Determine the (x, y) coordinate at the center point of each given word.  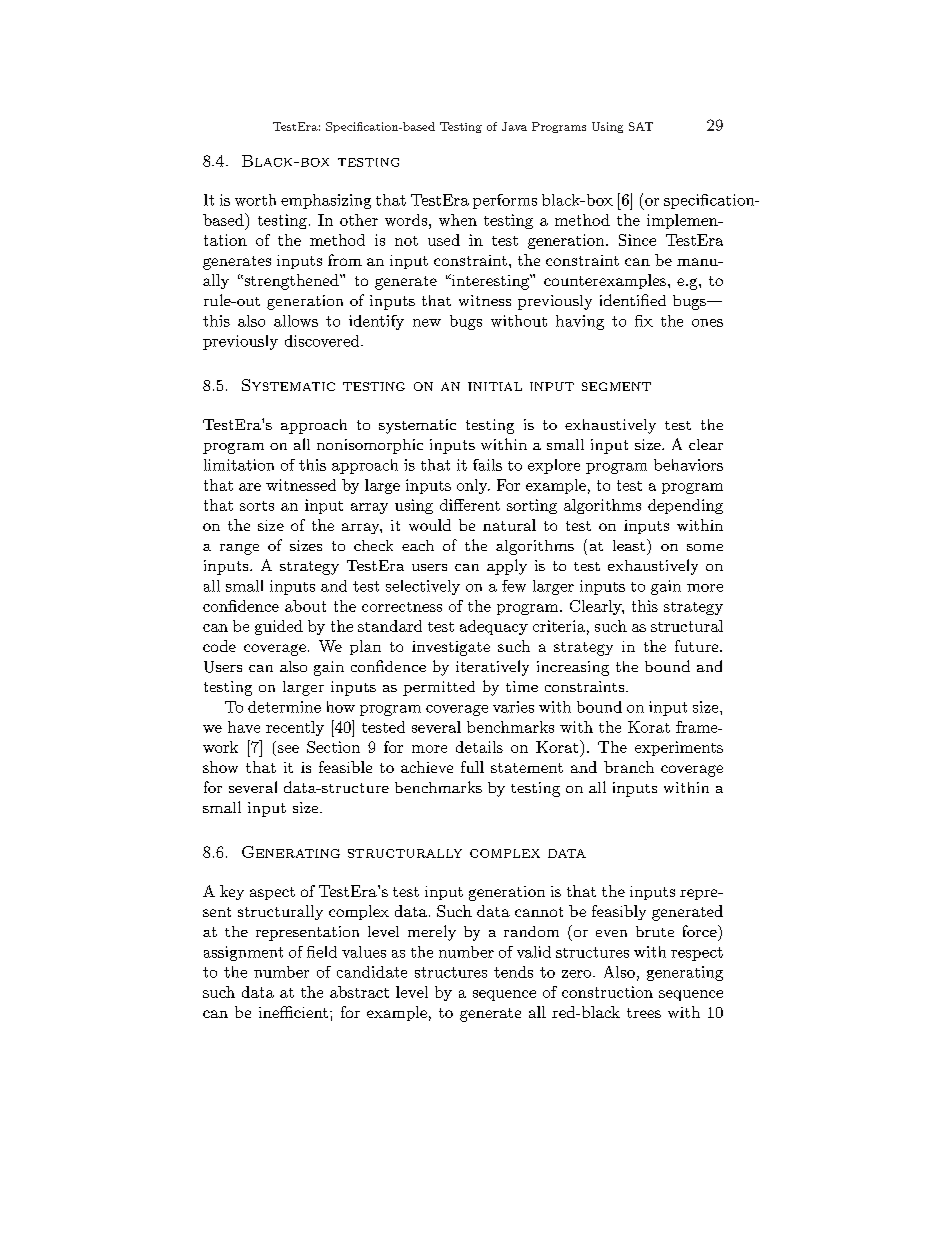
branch (629, 767)
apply (507, 567)
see (288, 749)
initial (495, 386)
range (239, 549)
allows (296, 321)
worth (255, 200)
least (629, 545)
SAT (641, 126)
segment (616, 386)
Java (514, 126)
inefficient (295, 1012)
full (472, 767)
